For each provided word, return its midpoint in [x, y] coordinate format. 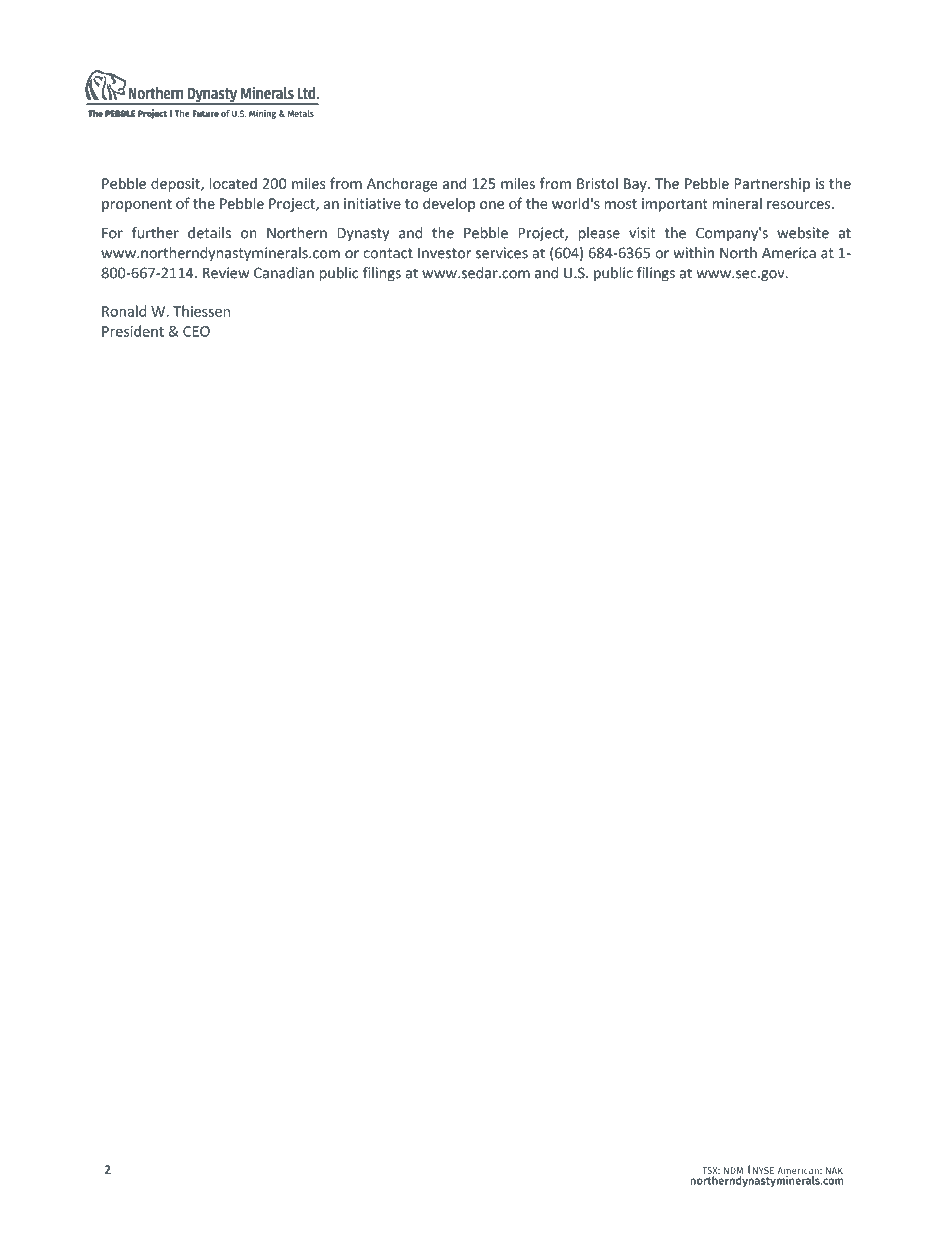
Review [226, 273]
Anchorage [402, 184]
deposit [176, 184]
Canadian [284, 273]
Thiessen [201, 311]
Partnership [772, 184]
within [693, 253]
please [599, 234]
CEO [196, 331]
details [209, 233]
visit [642, 233]
